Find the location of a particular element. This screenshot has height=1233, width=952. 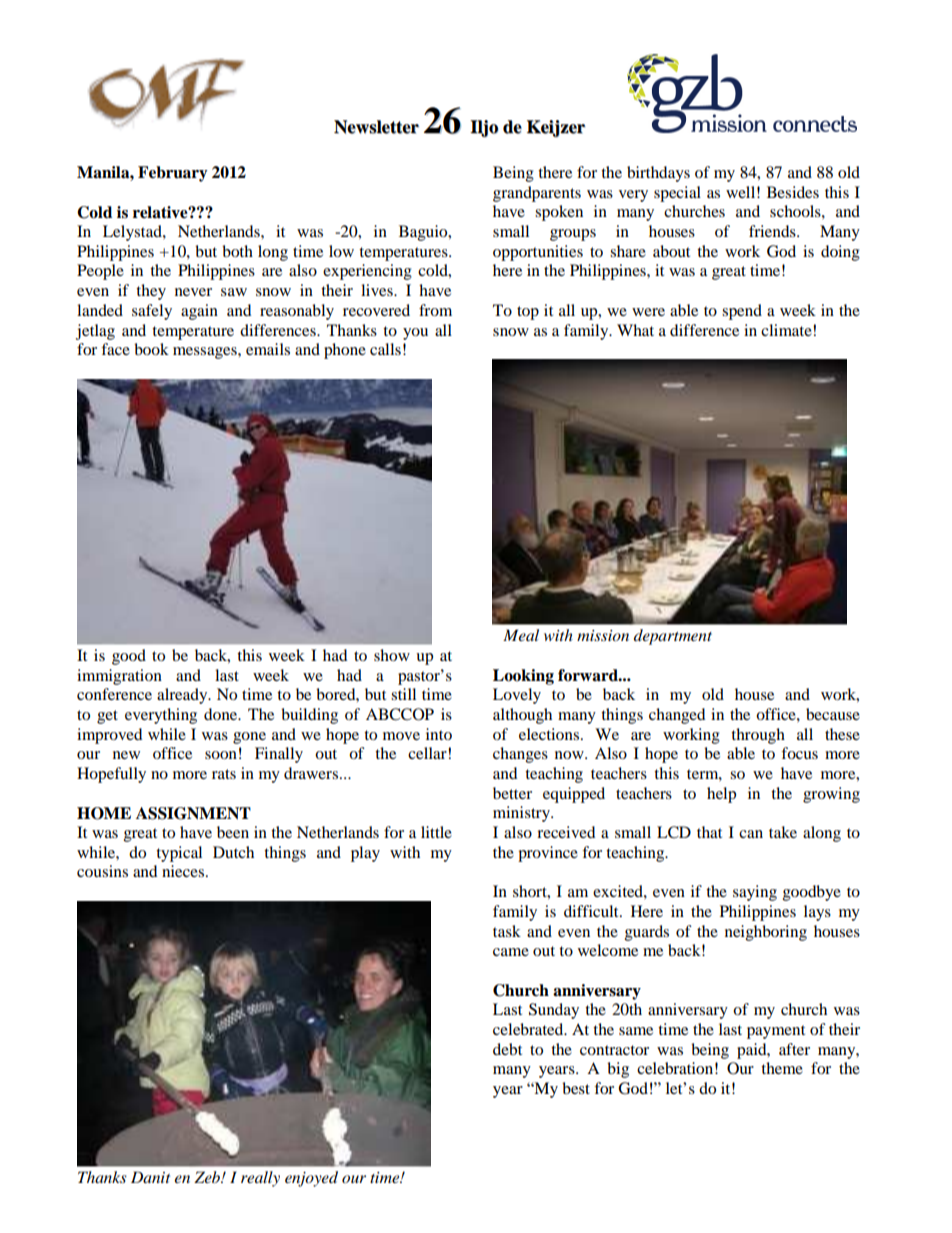

Baguio is located at coordinates (424, 233).
